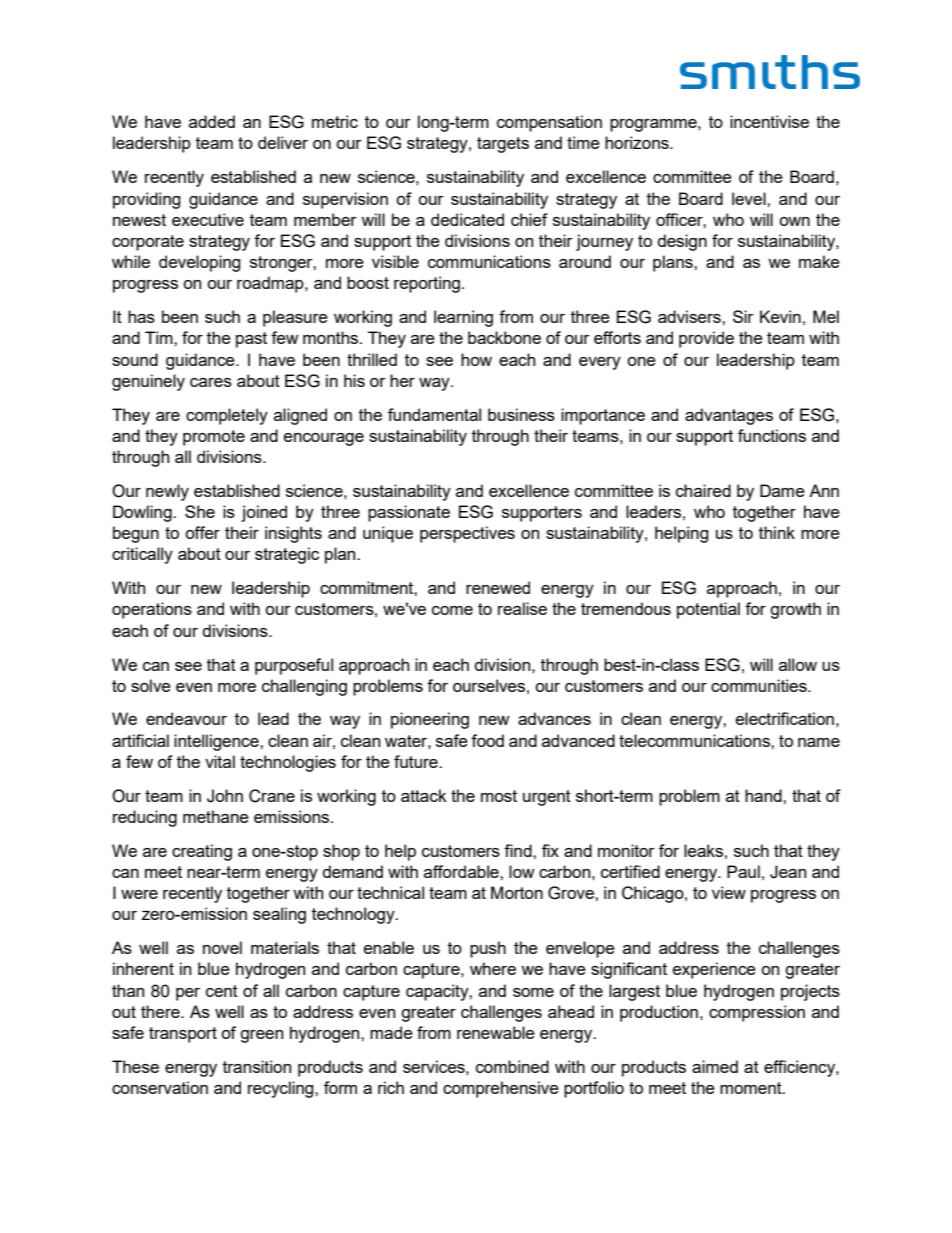 The width and height of the screenshot is (952, 1233). What do you see at coordinates (750, 198) in the screenshot?
I see `level` at bounding box center [750, 198].
